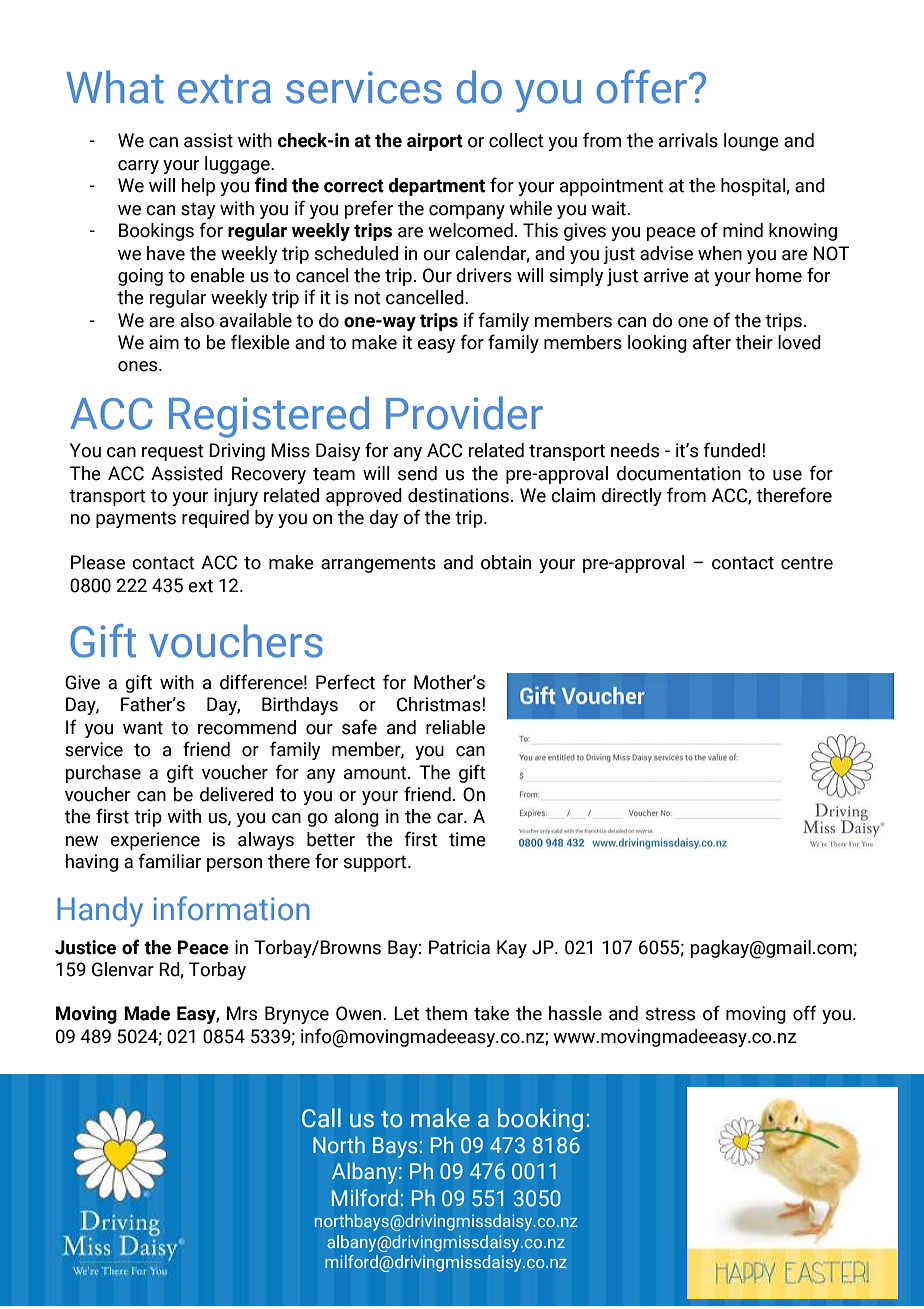 The image size is (924, 1309). Describe the element at coordinates (467, 839) in the screenshot. I see `time` at that location.
